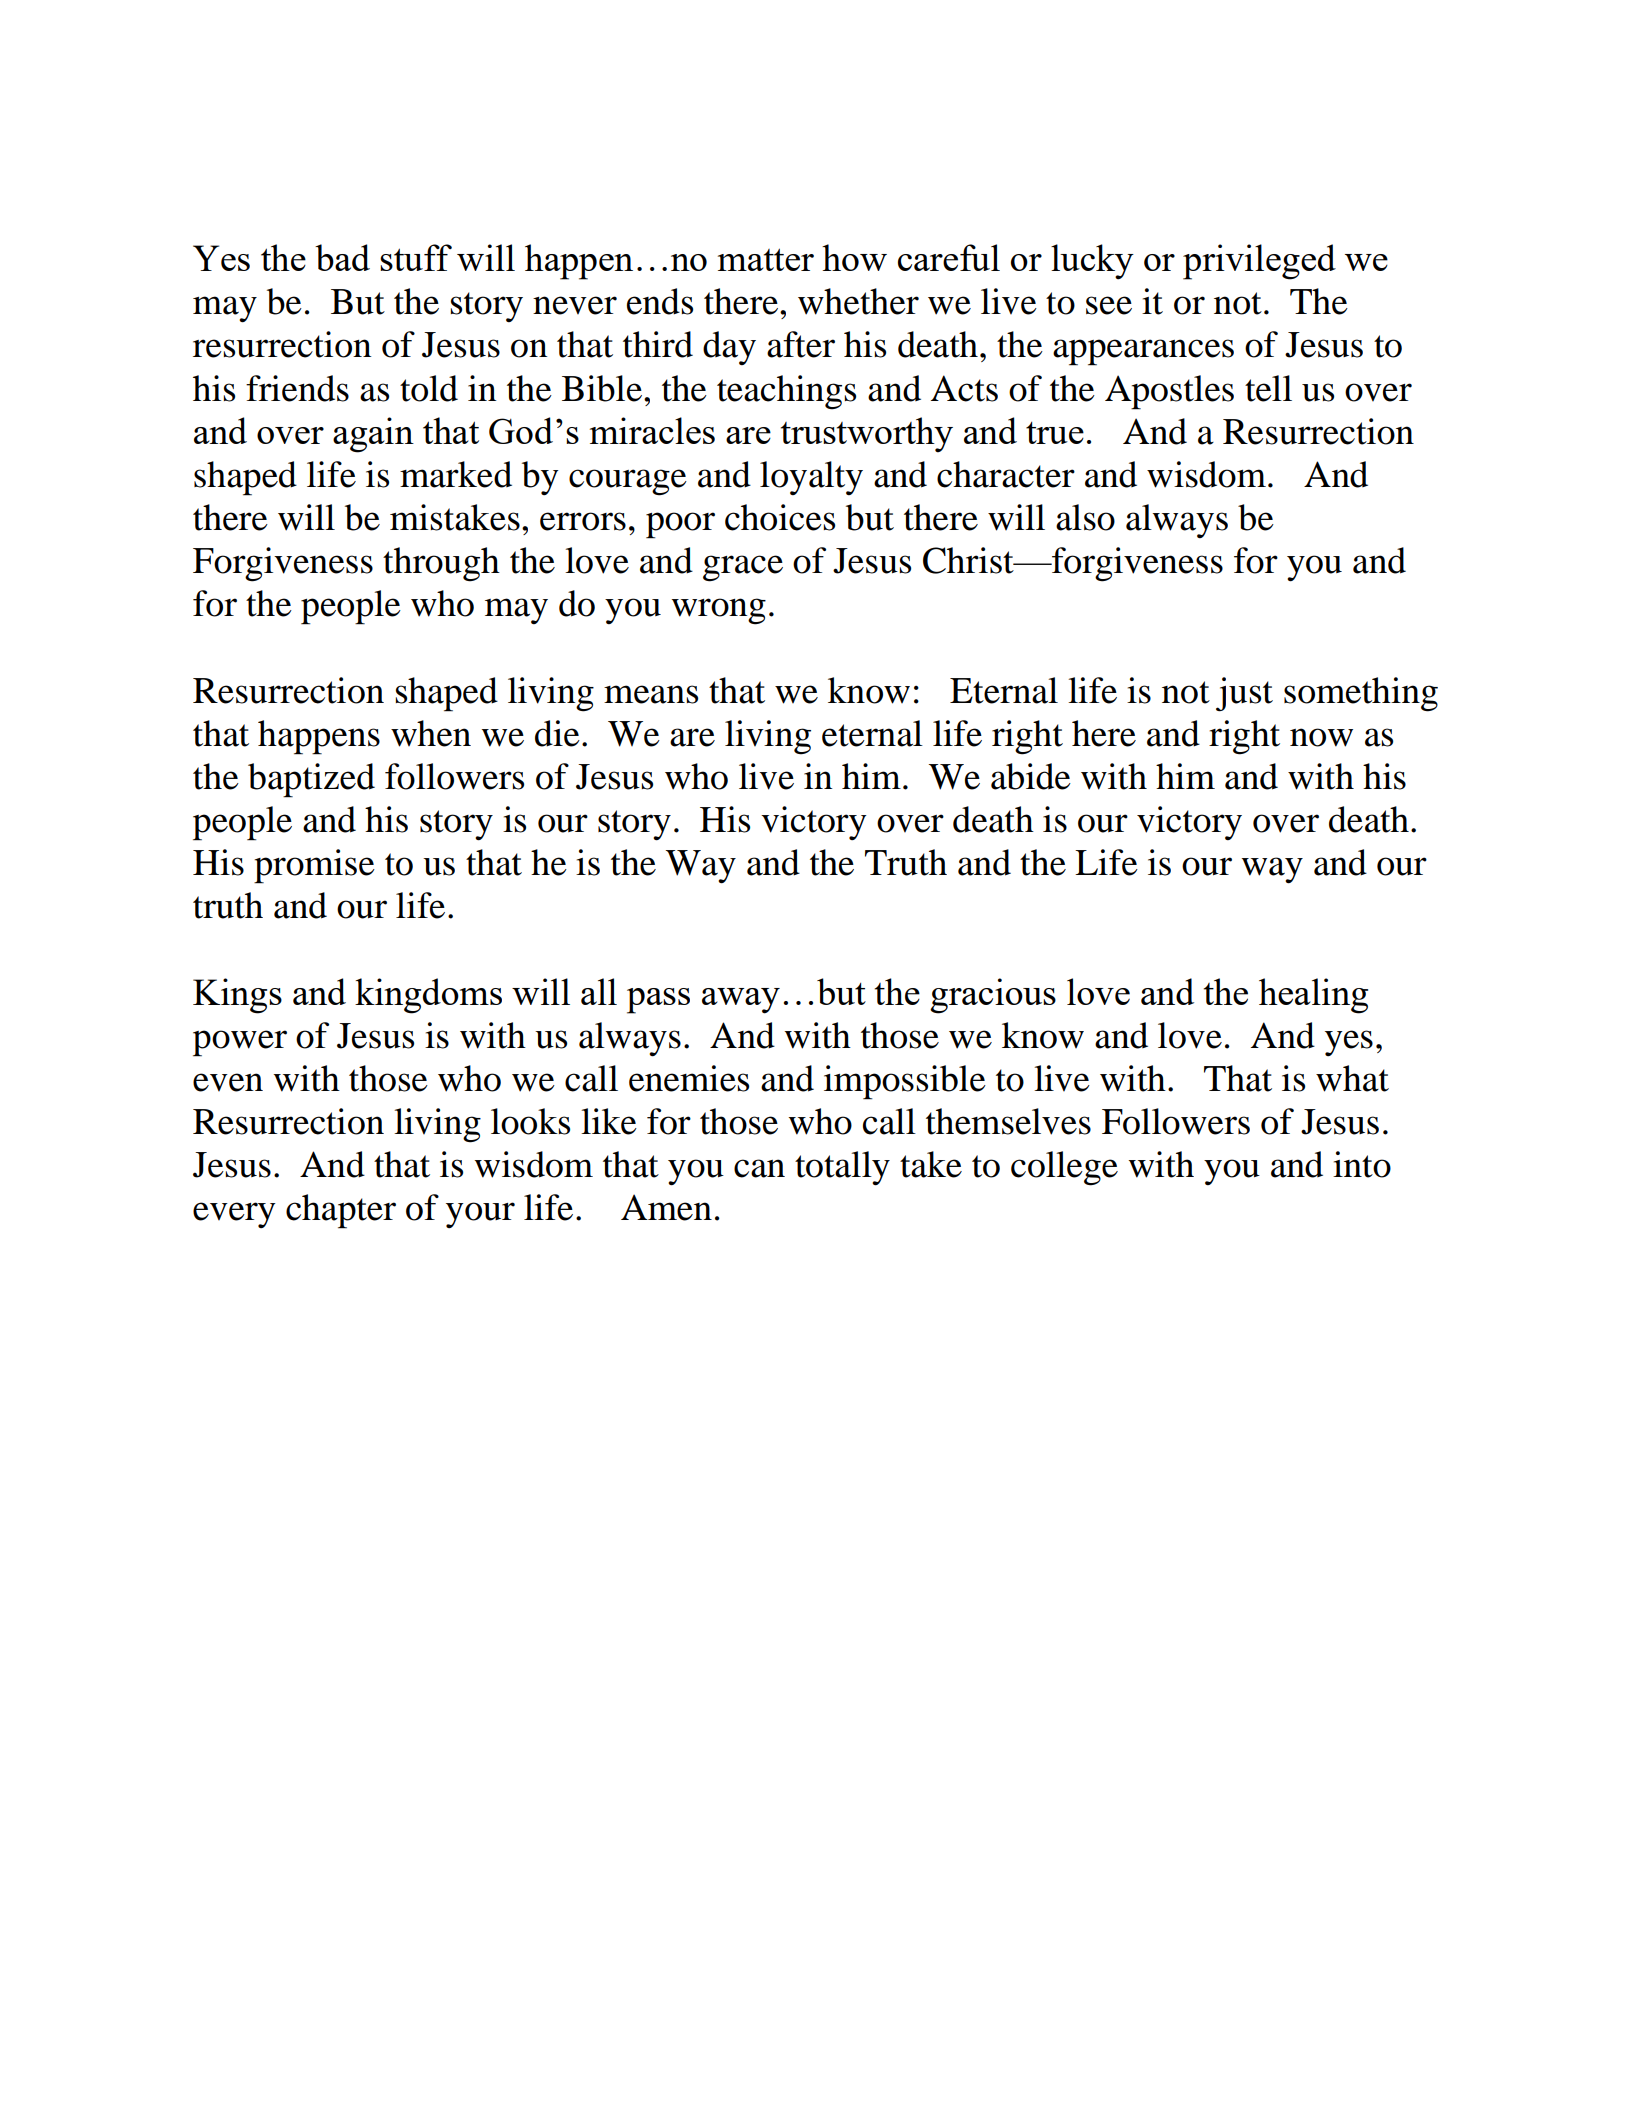 The width and height of the screenshot is (1639, 2122). Describe the element at coordinates (1259, 262) in the screenshot. I see `privileged` at that location.
